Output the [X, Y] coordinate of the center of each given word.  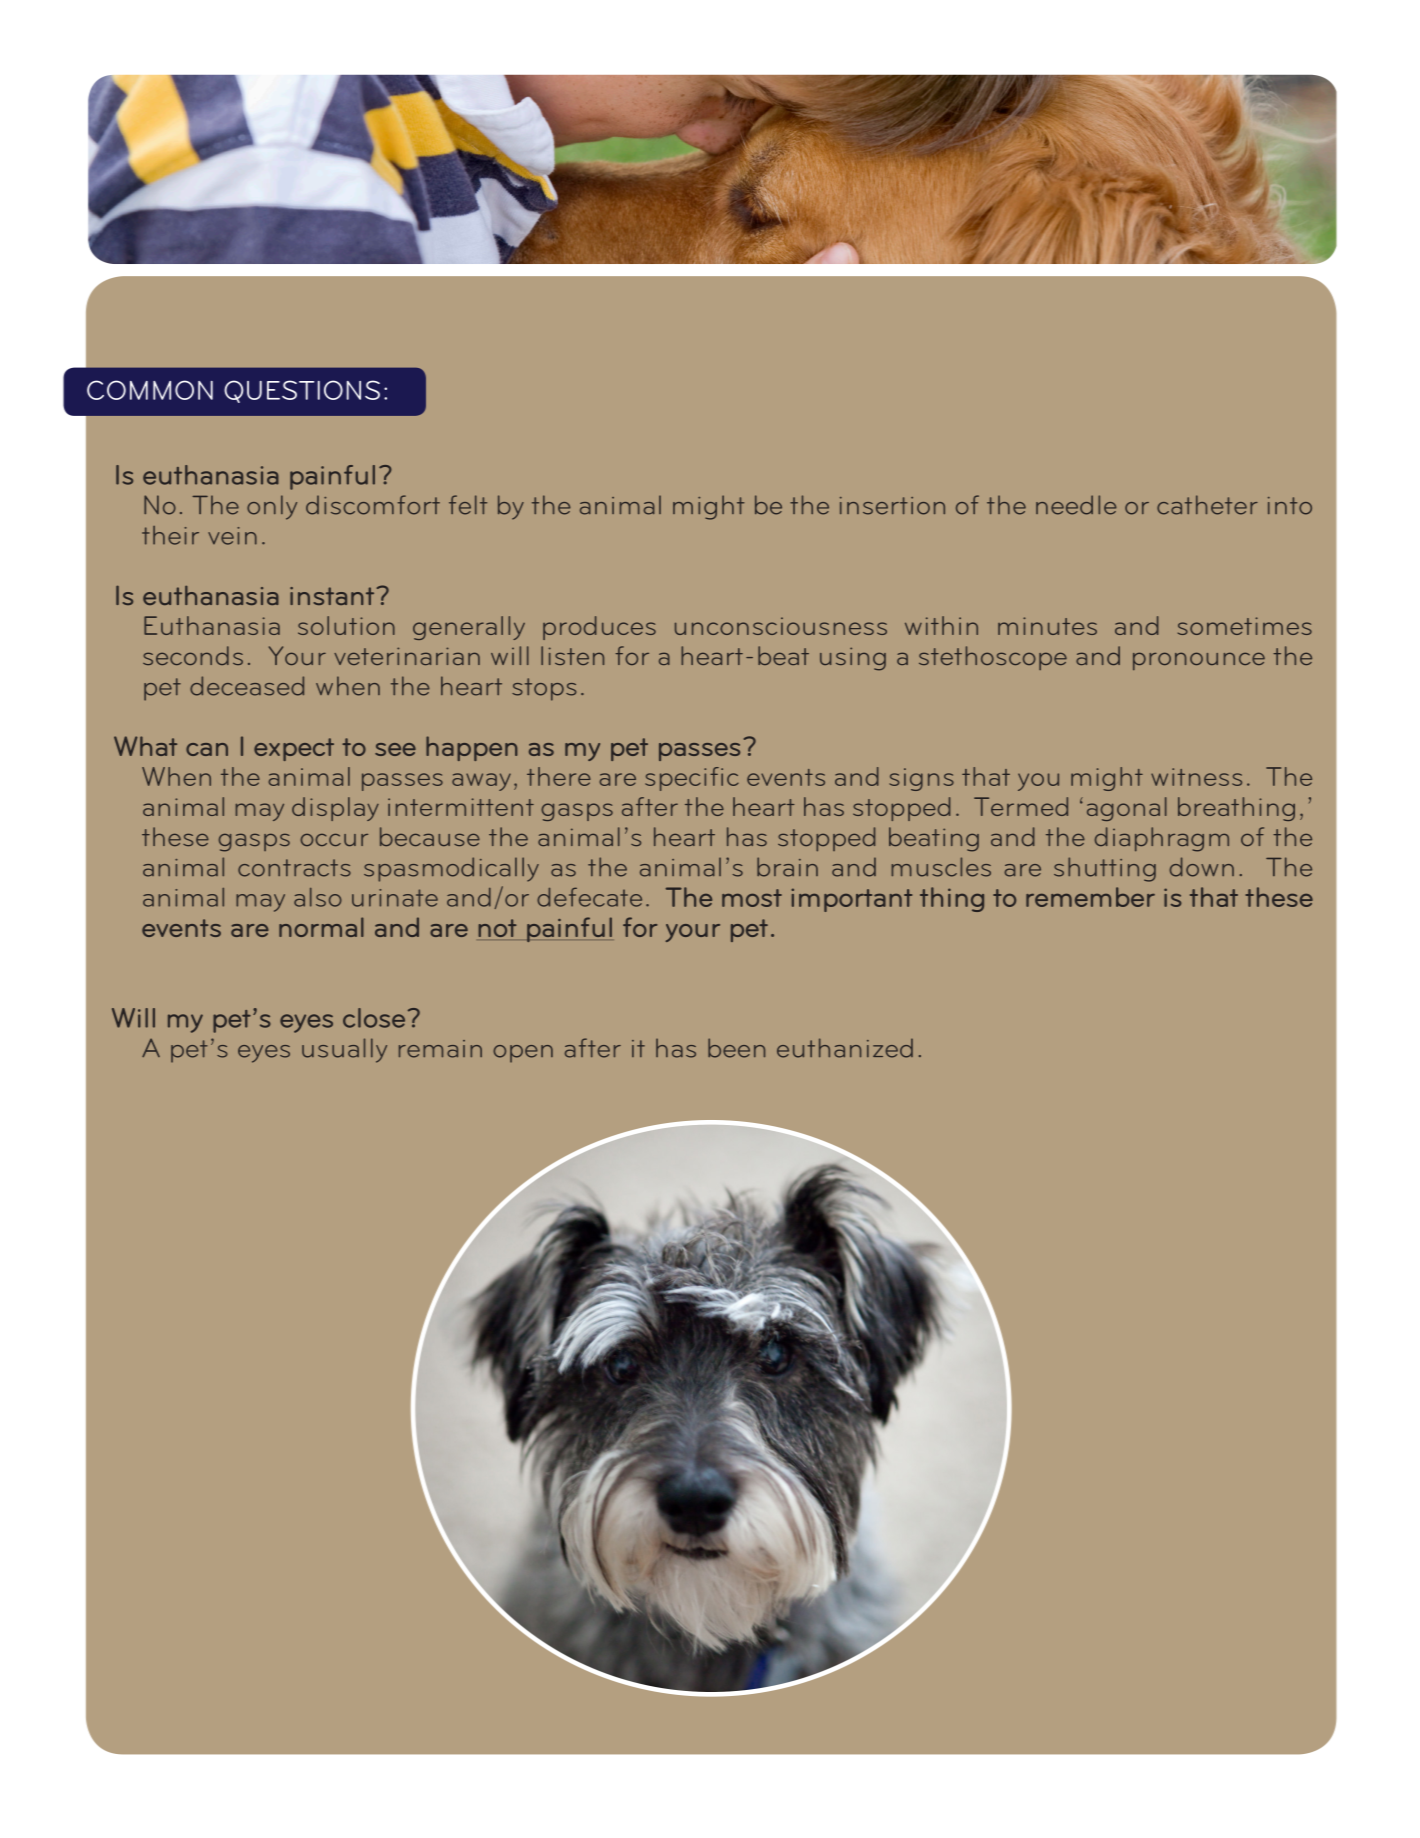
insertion [892, 506]
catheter [1207, 505]
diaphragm [1162, 839]
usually [344, 1050]
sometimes [1245, 626]
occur [334, 840]
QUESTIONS [302, 391]
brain [787, 867]
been [736, 1048]
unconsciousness [781, 626]
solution [346, 625]
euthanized [845, 1048]
